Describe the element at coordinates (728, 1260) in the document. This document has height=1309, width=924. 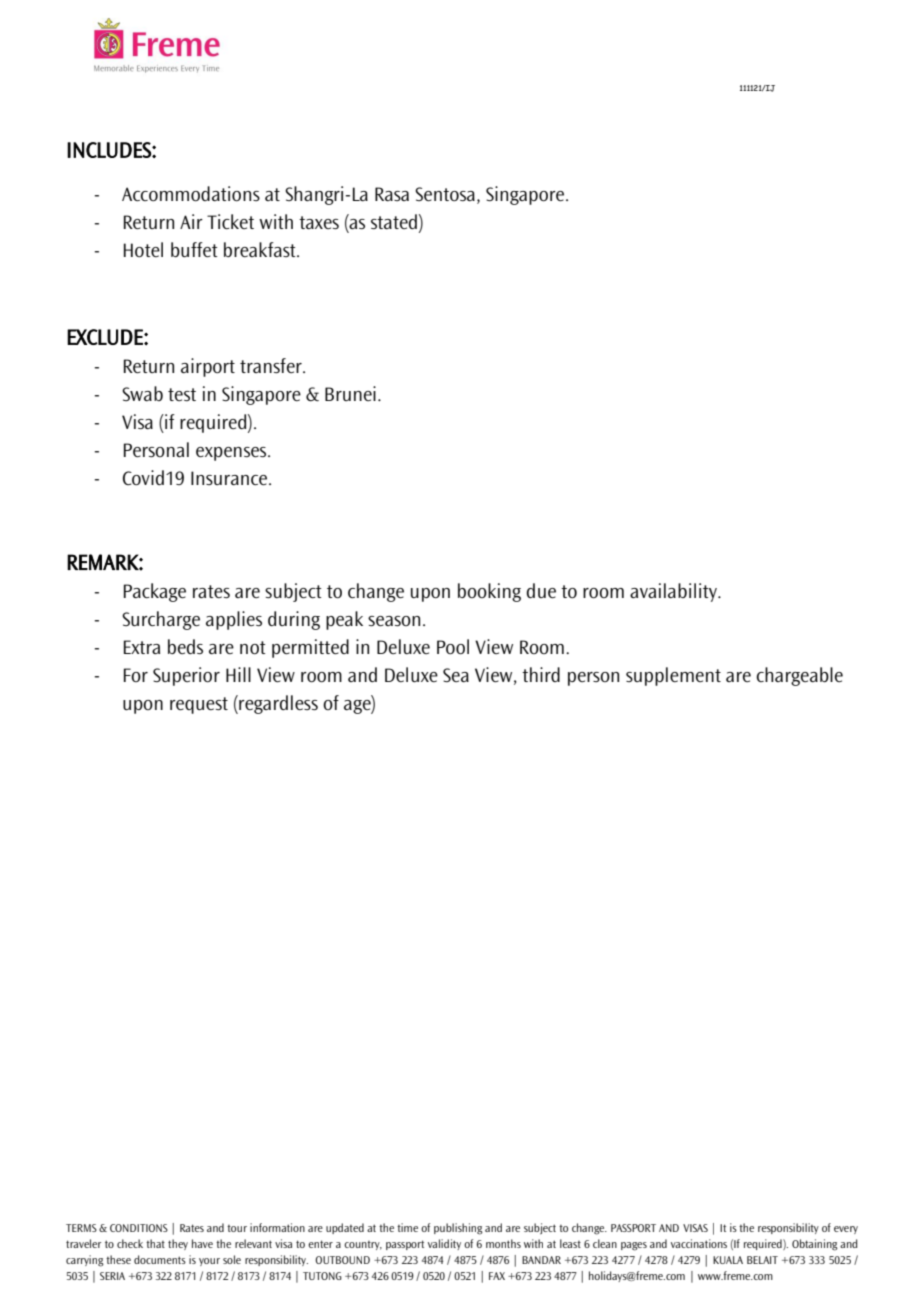
I see `KUALA` at that location.
